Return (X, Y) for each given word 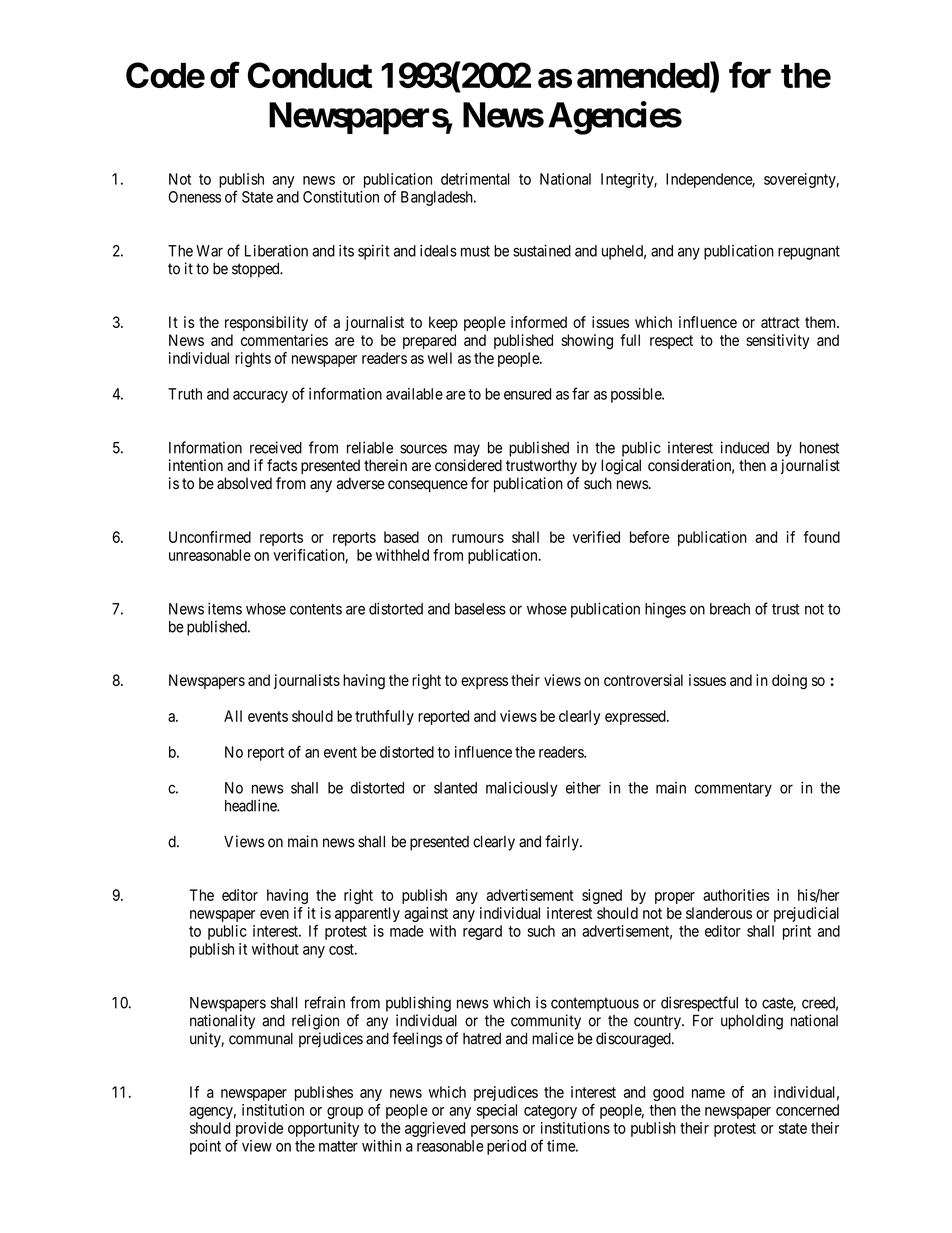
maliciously (522, 789)
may (467, 450)
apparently (367, 914)
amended (644, 76)
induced (745, 447)
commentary (733, 790)
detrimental (475, 179)
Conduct (309, 75)
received (276, 447)
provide (259, 1129)
